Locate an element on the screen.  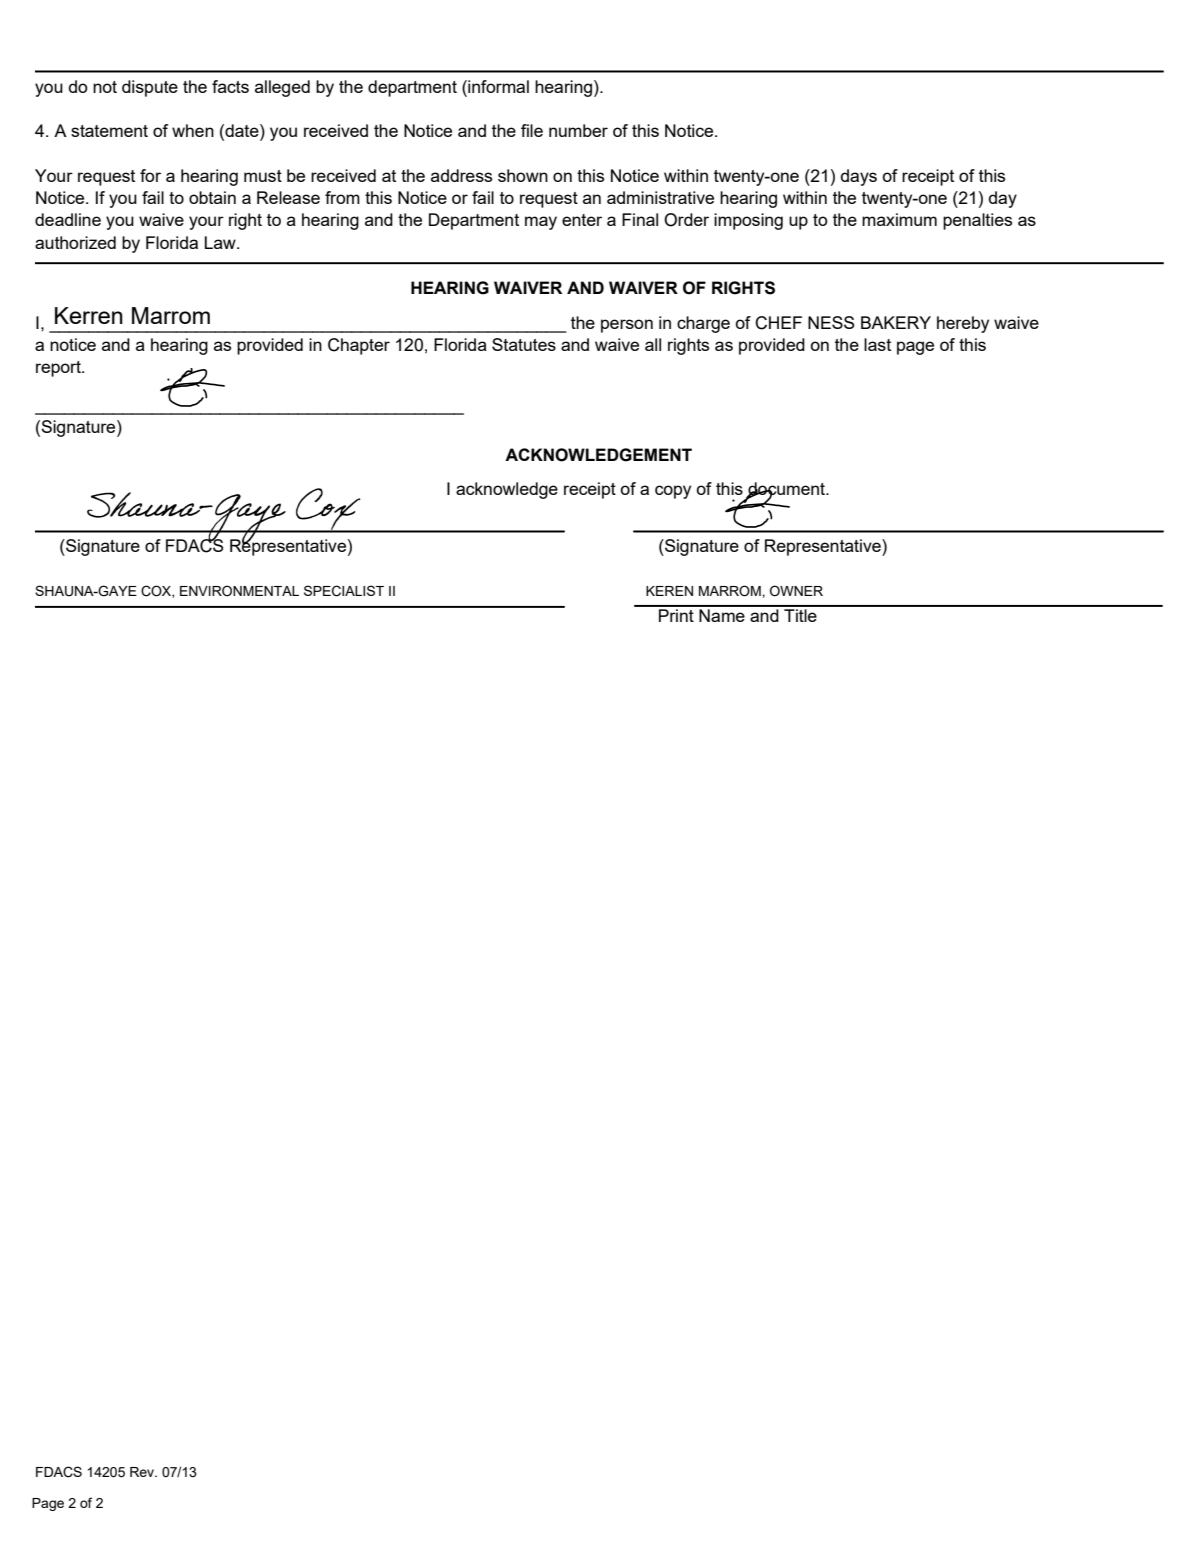
SPECIALIST is located at coordinates (344, 591).
